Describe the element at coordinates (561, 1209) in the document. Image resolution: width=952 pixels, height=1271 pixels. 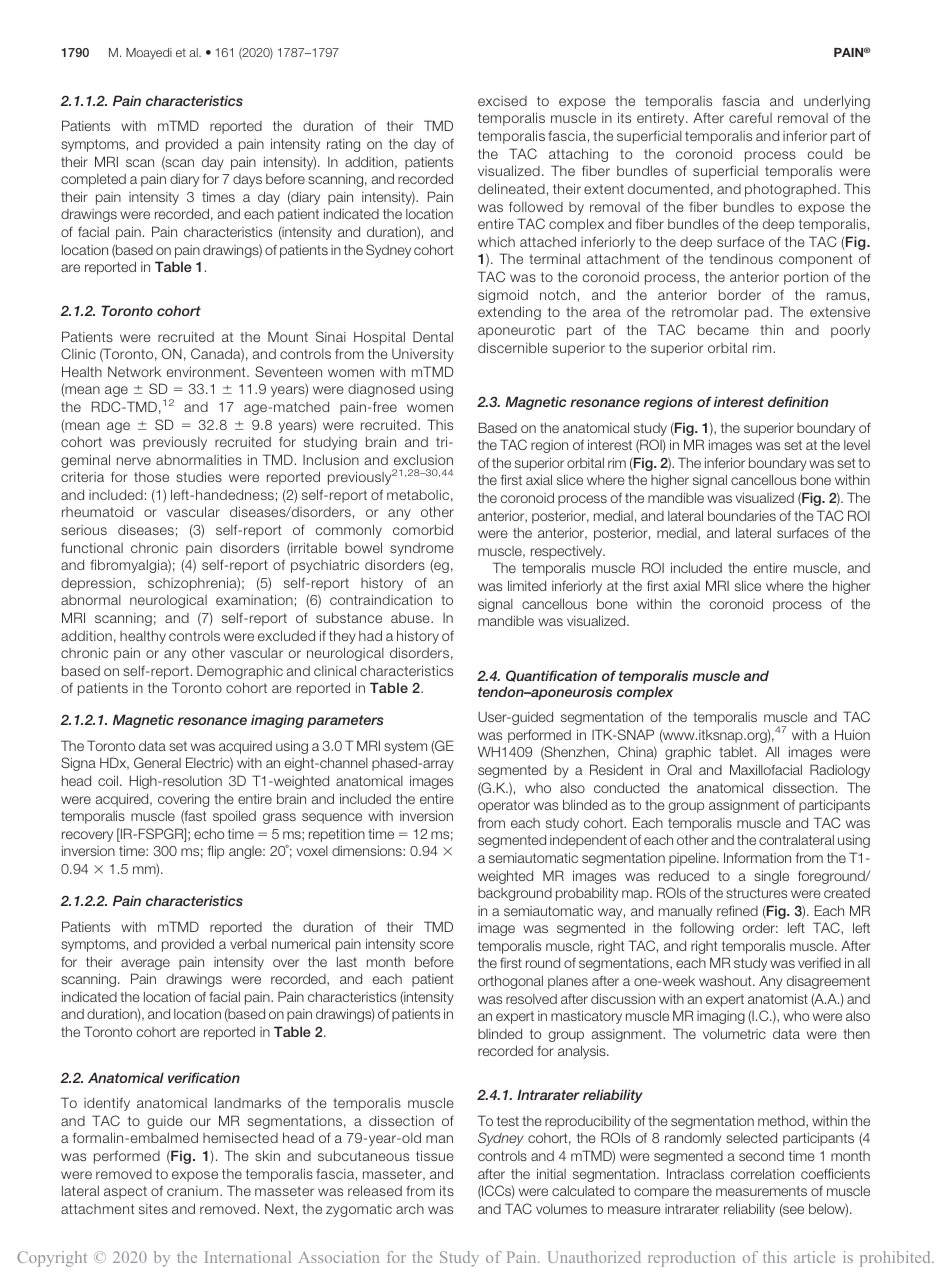
I see `volumes` at that location.
